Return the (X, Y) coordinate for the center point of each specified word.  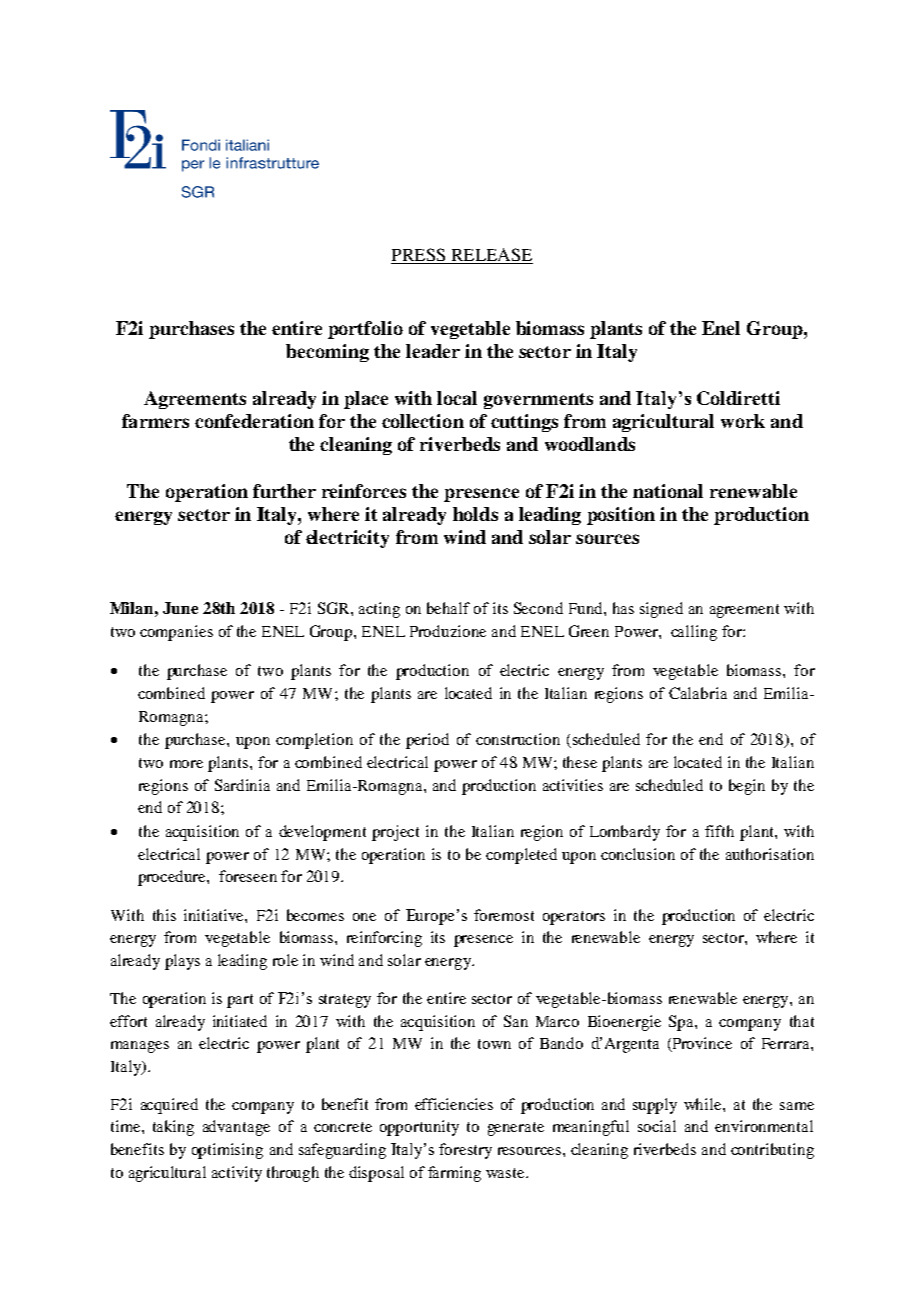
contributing (772, 1151)
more (186, 764)
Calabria (698, 693)
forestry (465, 1151)
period (427, 741)
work (743, 421)
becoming (327, 353)
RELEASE (491, 256)
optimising (227, 1151)
